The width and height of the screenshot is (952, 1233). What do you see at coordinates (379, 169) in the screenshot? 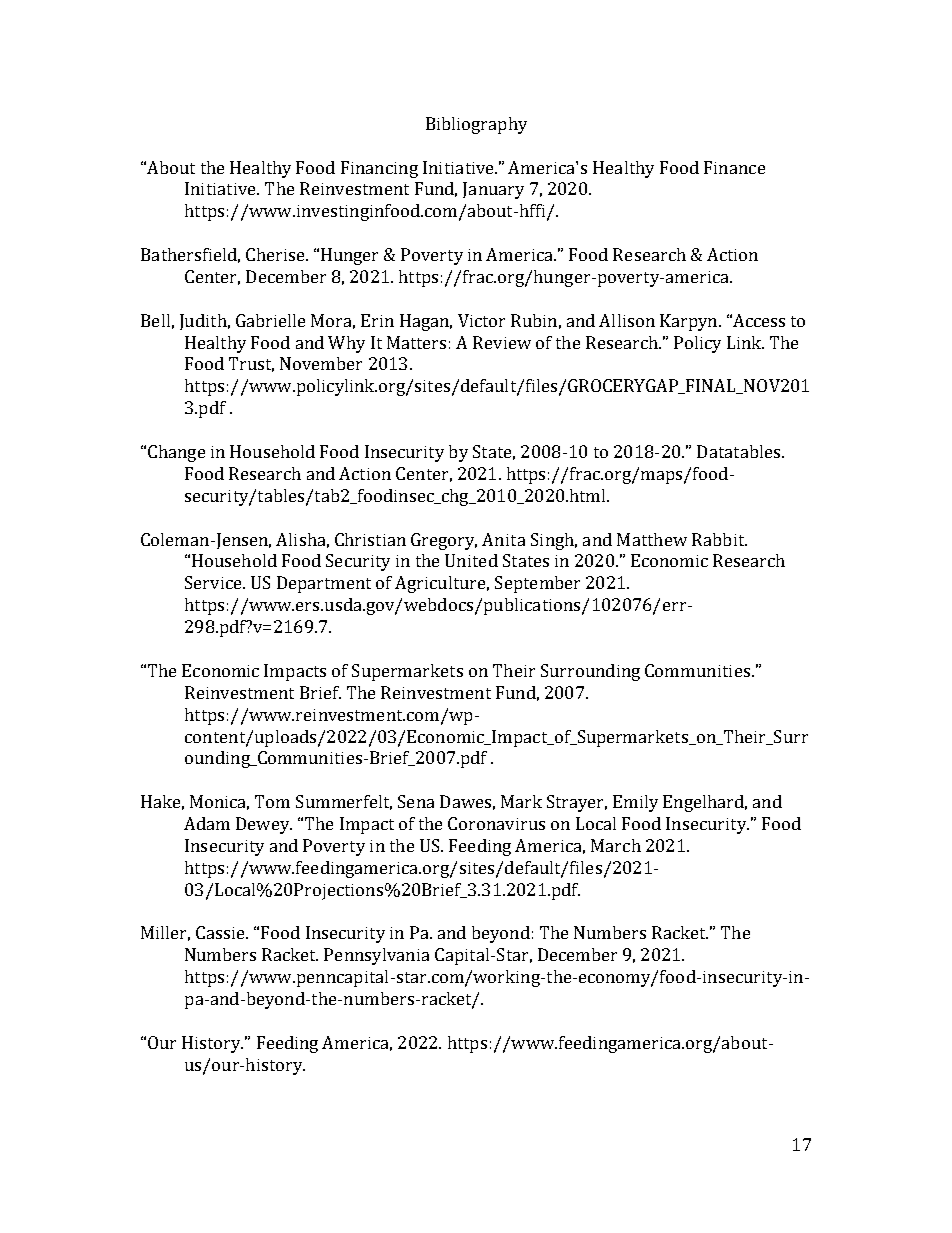
I see `Financing` at bounding box center [379, 169].
